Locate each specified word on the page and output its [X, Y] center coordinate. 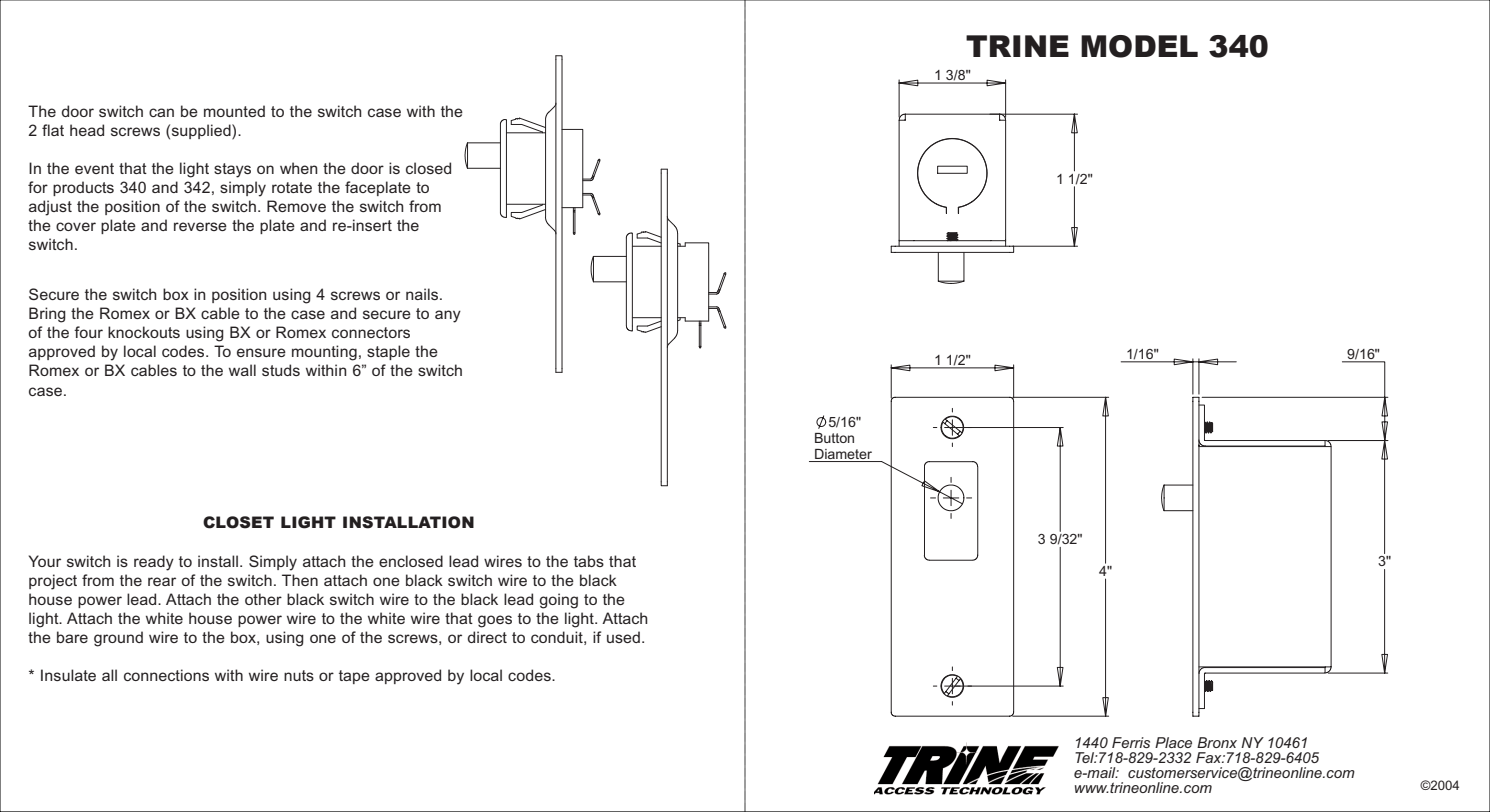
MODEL [1139, 46]
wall [242, 370]
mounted [234, 111]
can [161, 112]
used [623, 637]
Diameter [843, 454]
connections [166, 675]
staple [388, 352]
